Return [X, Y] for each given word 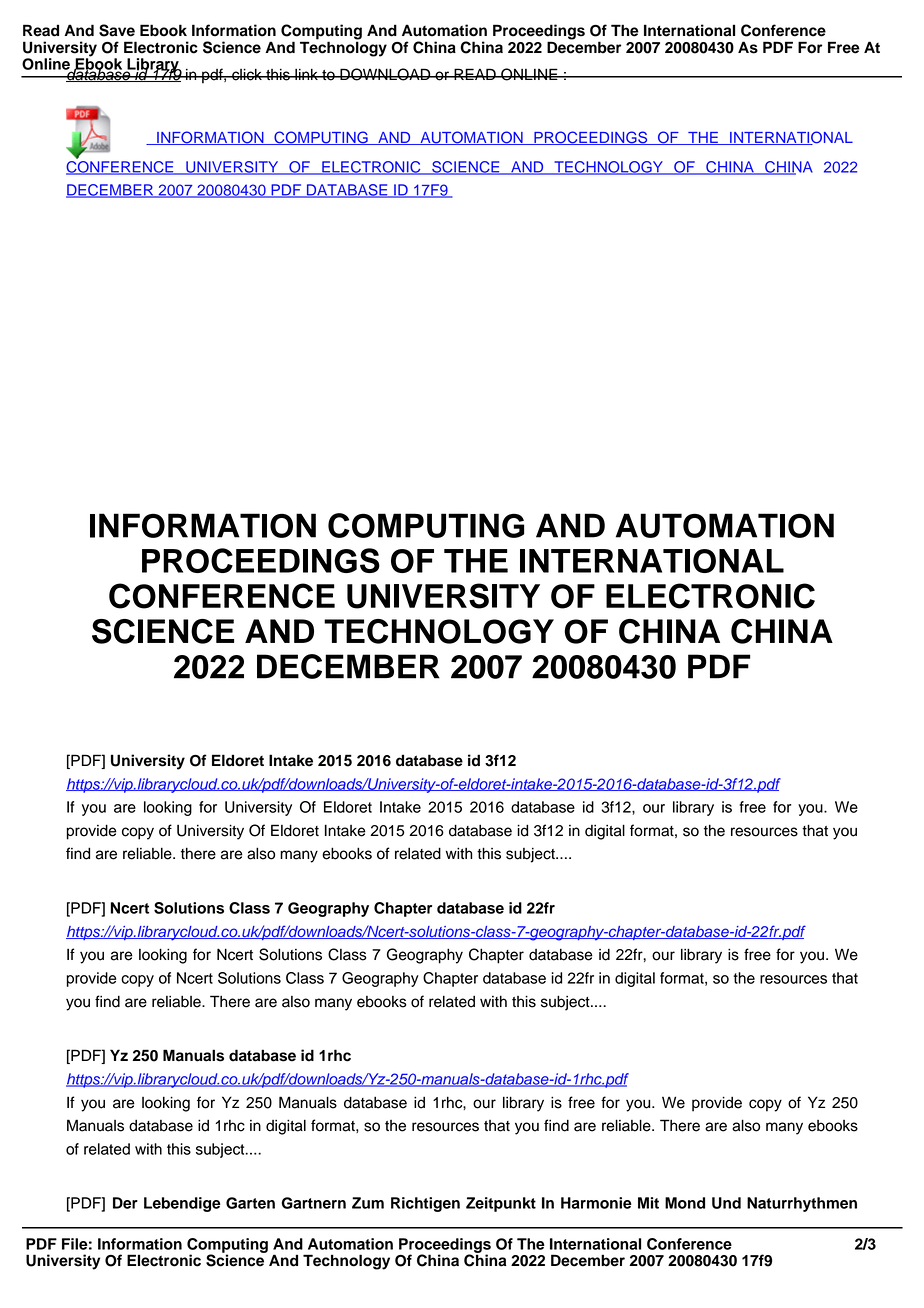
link [306, 74]
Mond [685, 1203]
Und [726, 1203]
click [247, 74]
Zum [368, 1203]
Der [125, 1203]
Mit [648, 1203]
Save [117, 30]
